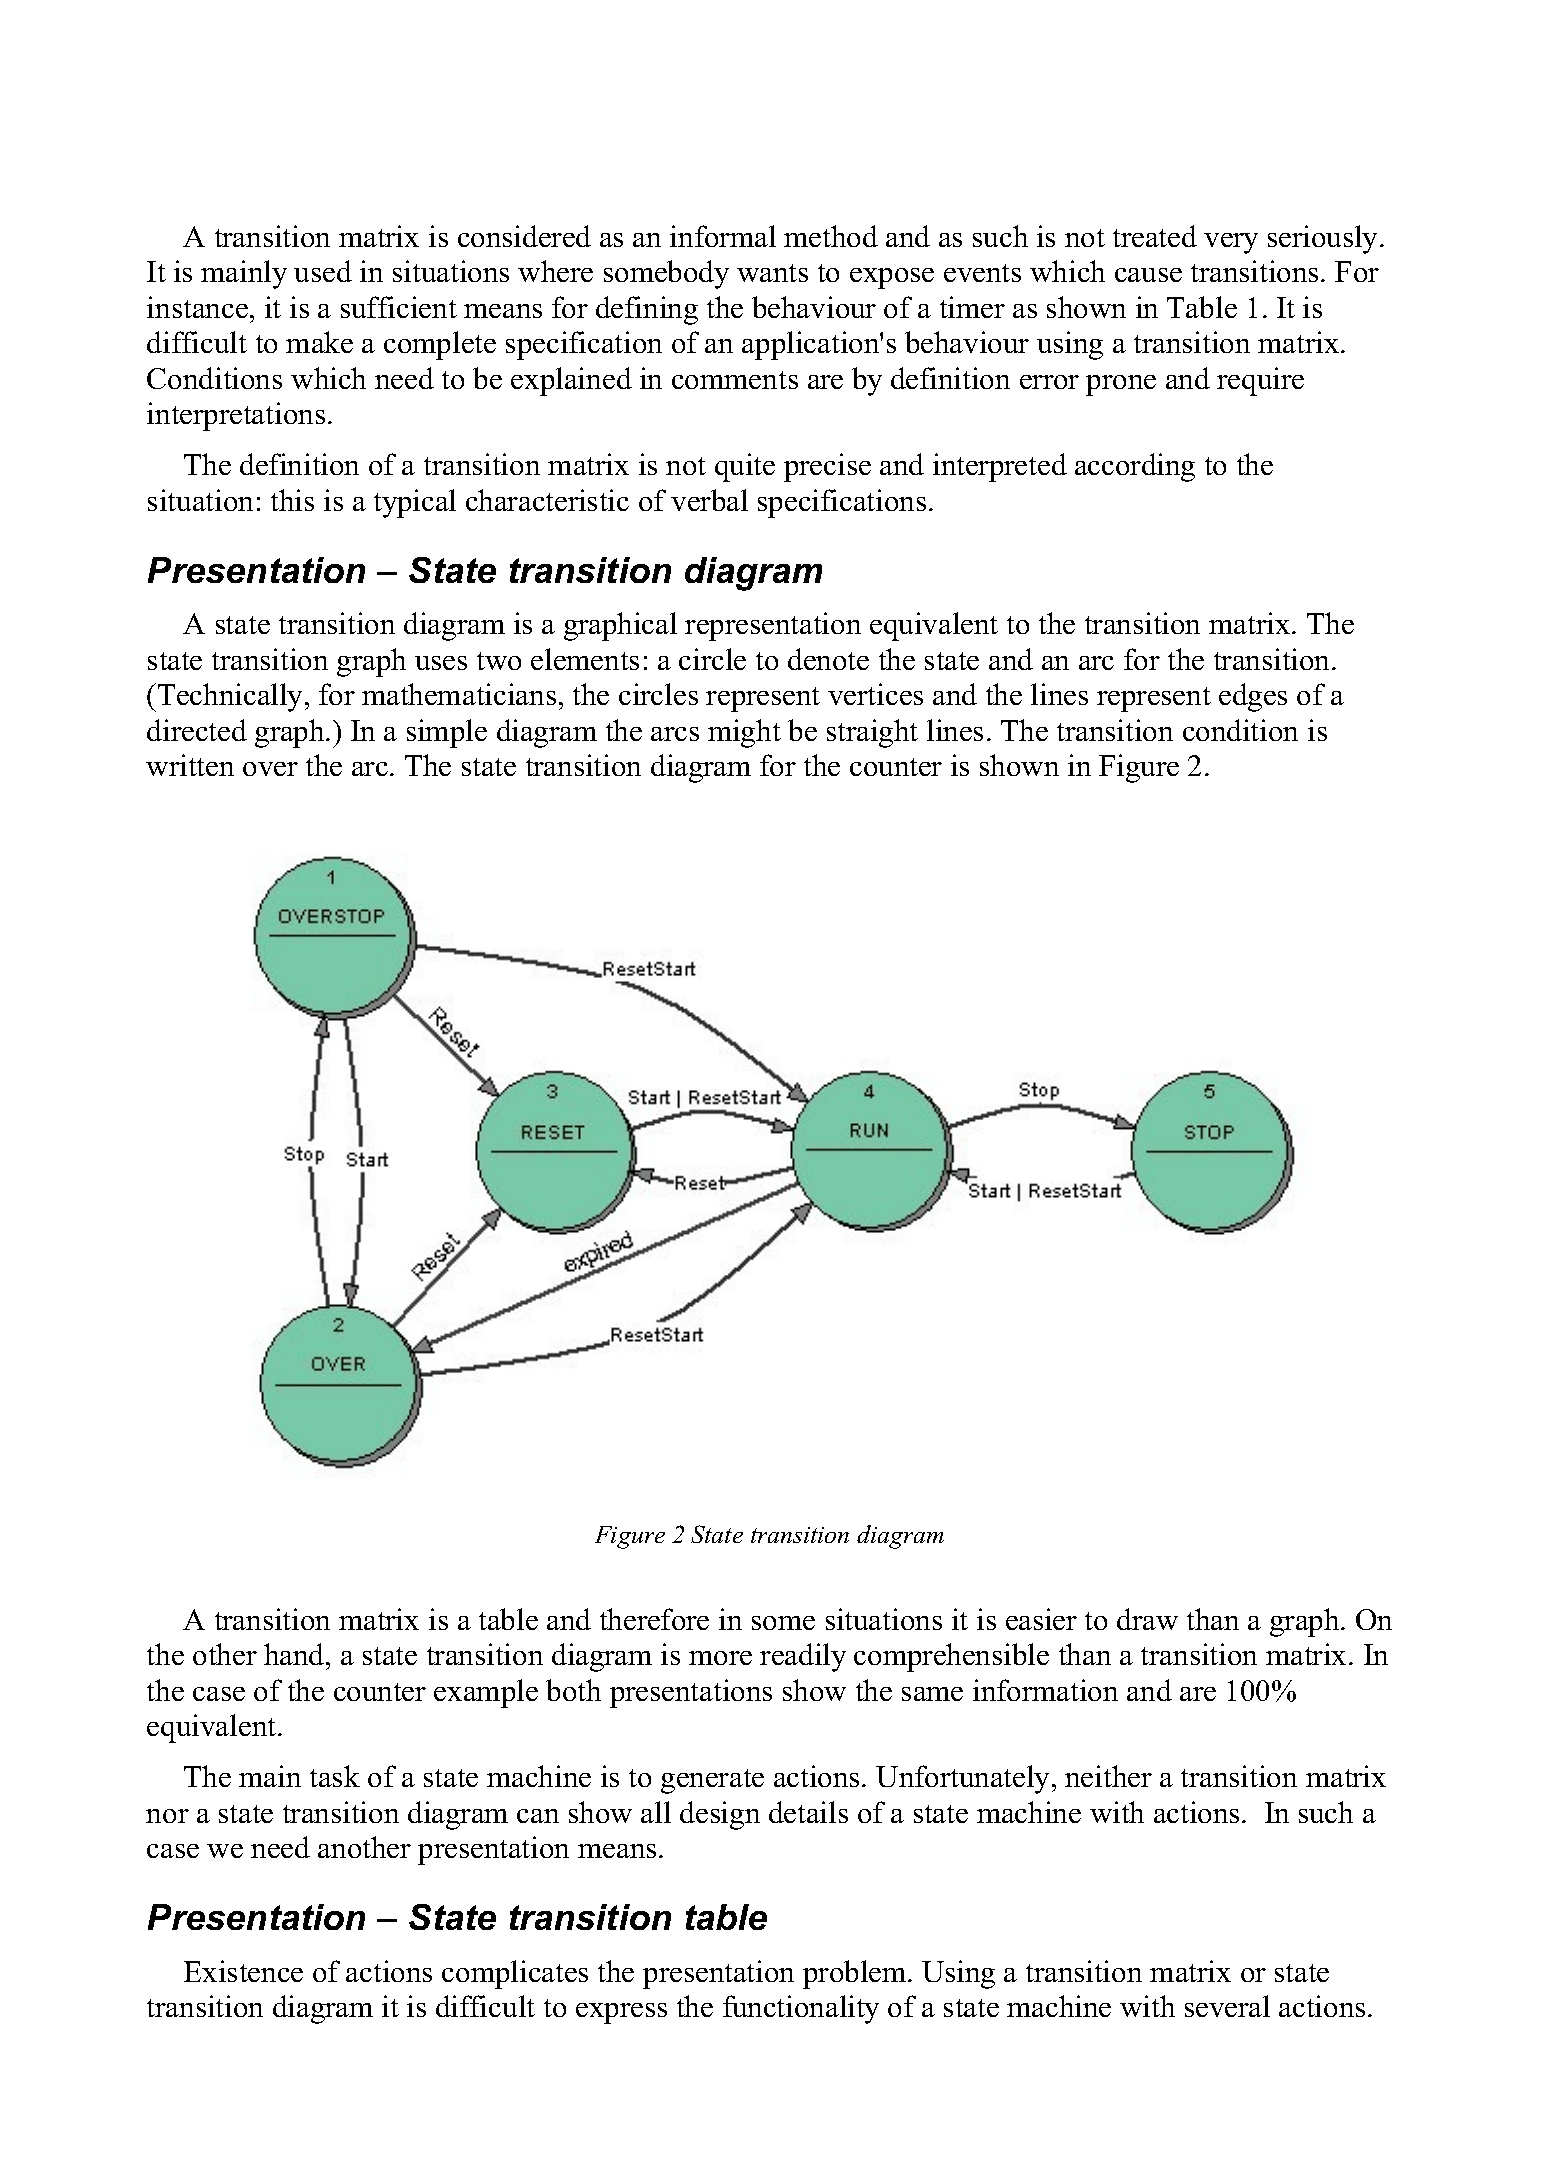 Image resolution: width=1542 pixels, height=2182 pixels. What do you see at coordinates (654, 1619) in the screenshot?
I see `therefore` at bounding box center [654, 1619].
